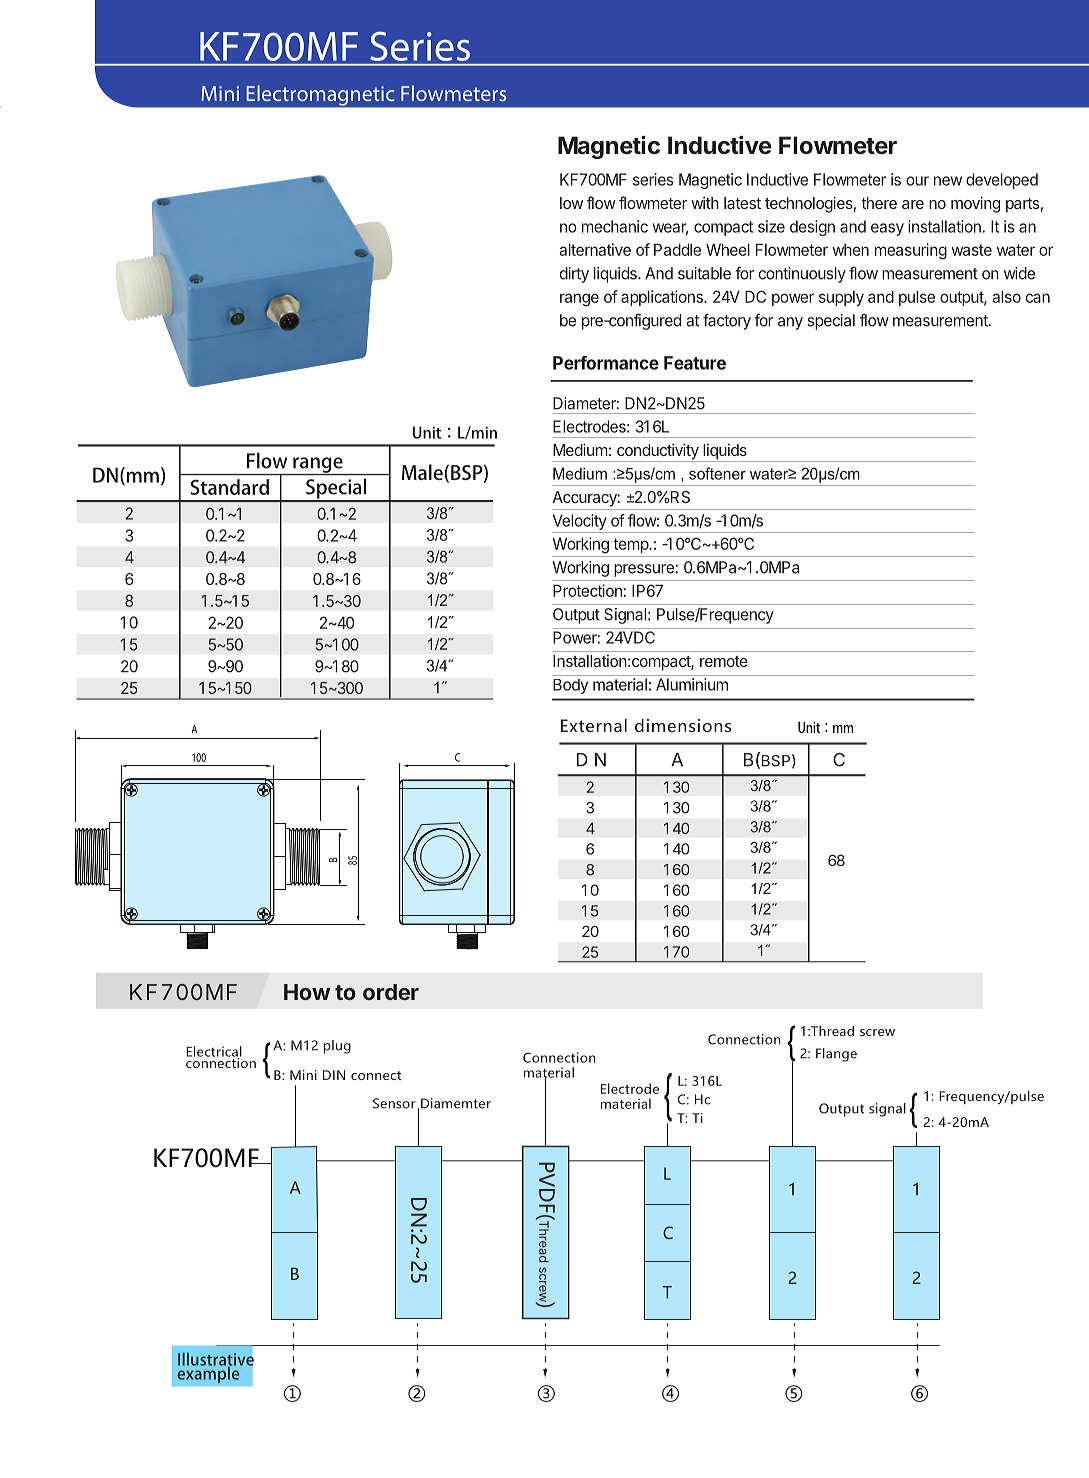  What do you see at coordinates (594, 725) in the screenshot?
I see `External` at bounding box center [594, 725].
